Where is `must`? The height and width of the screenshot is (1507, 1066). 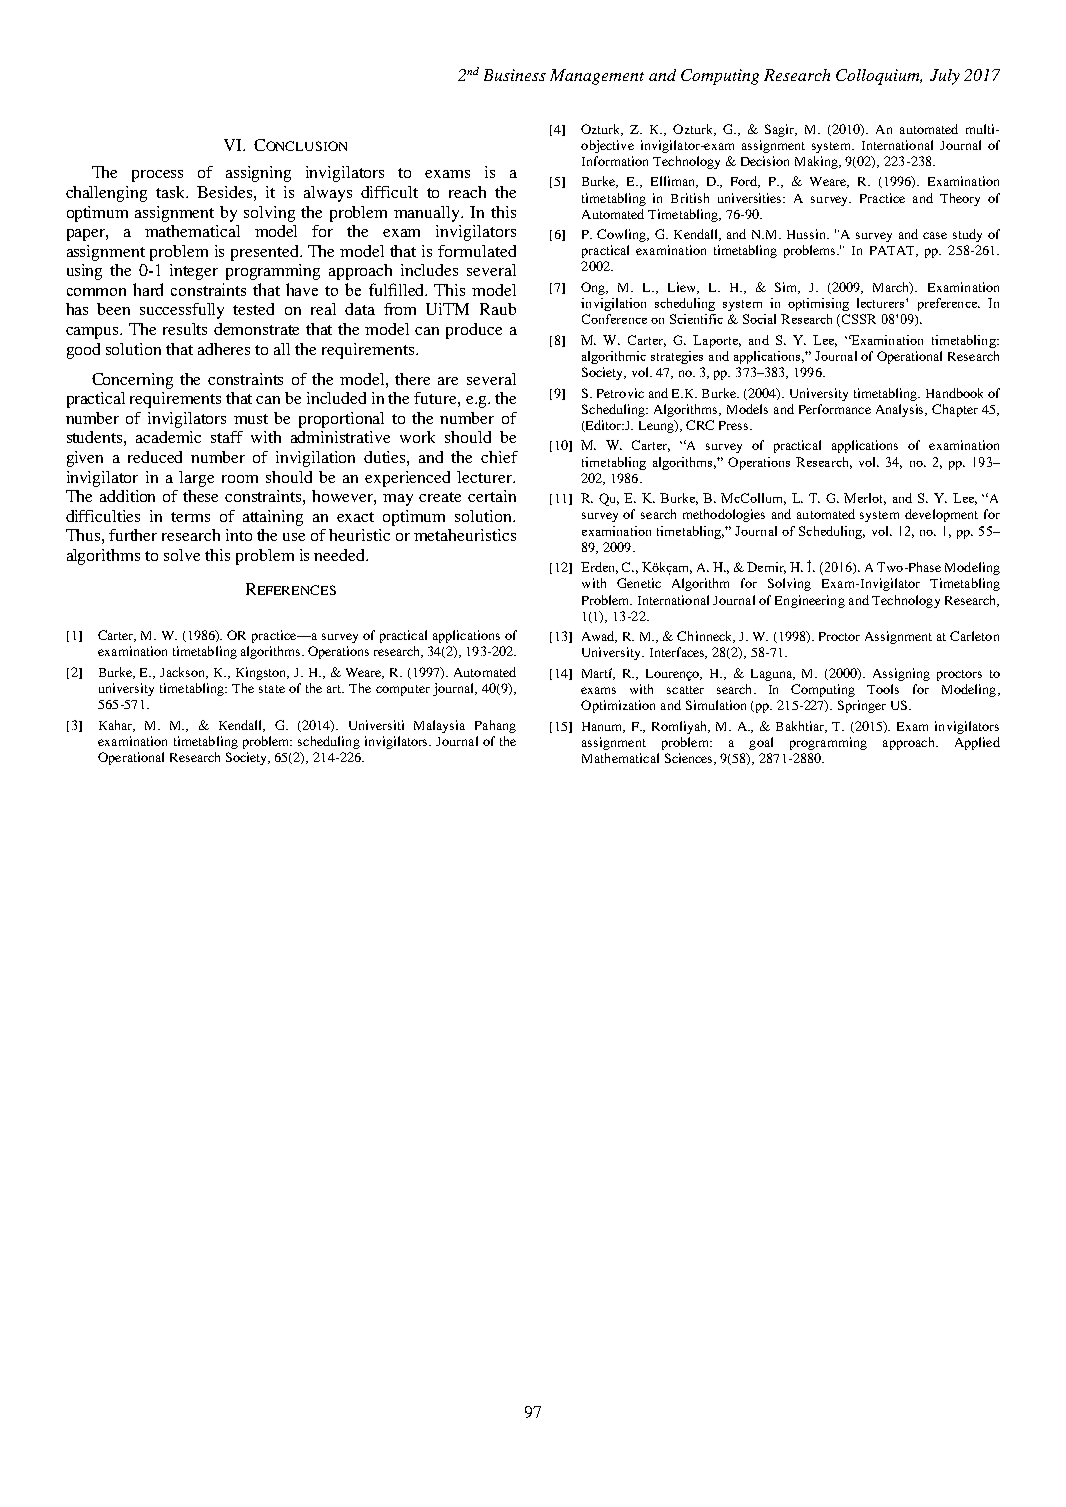 must is located at coordinates (251, 419).
